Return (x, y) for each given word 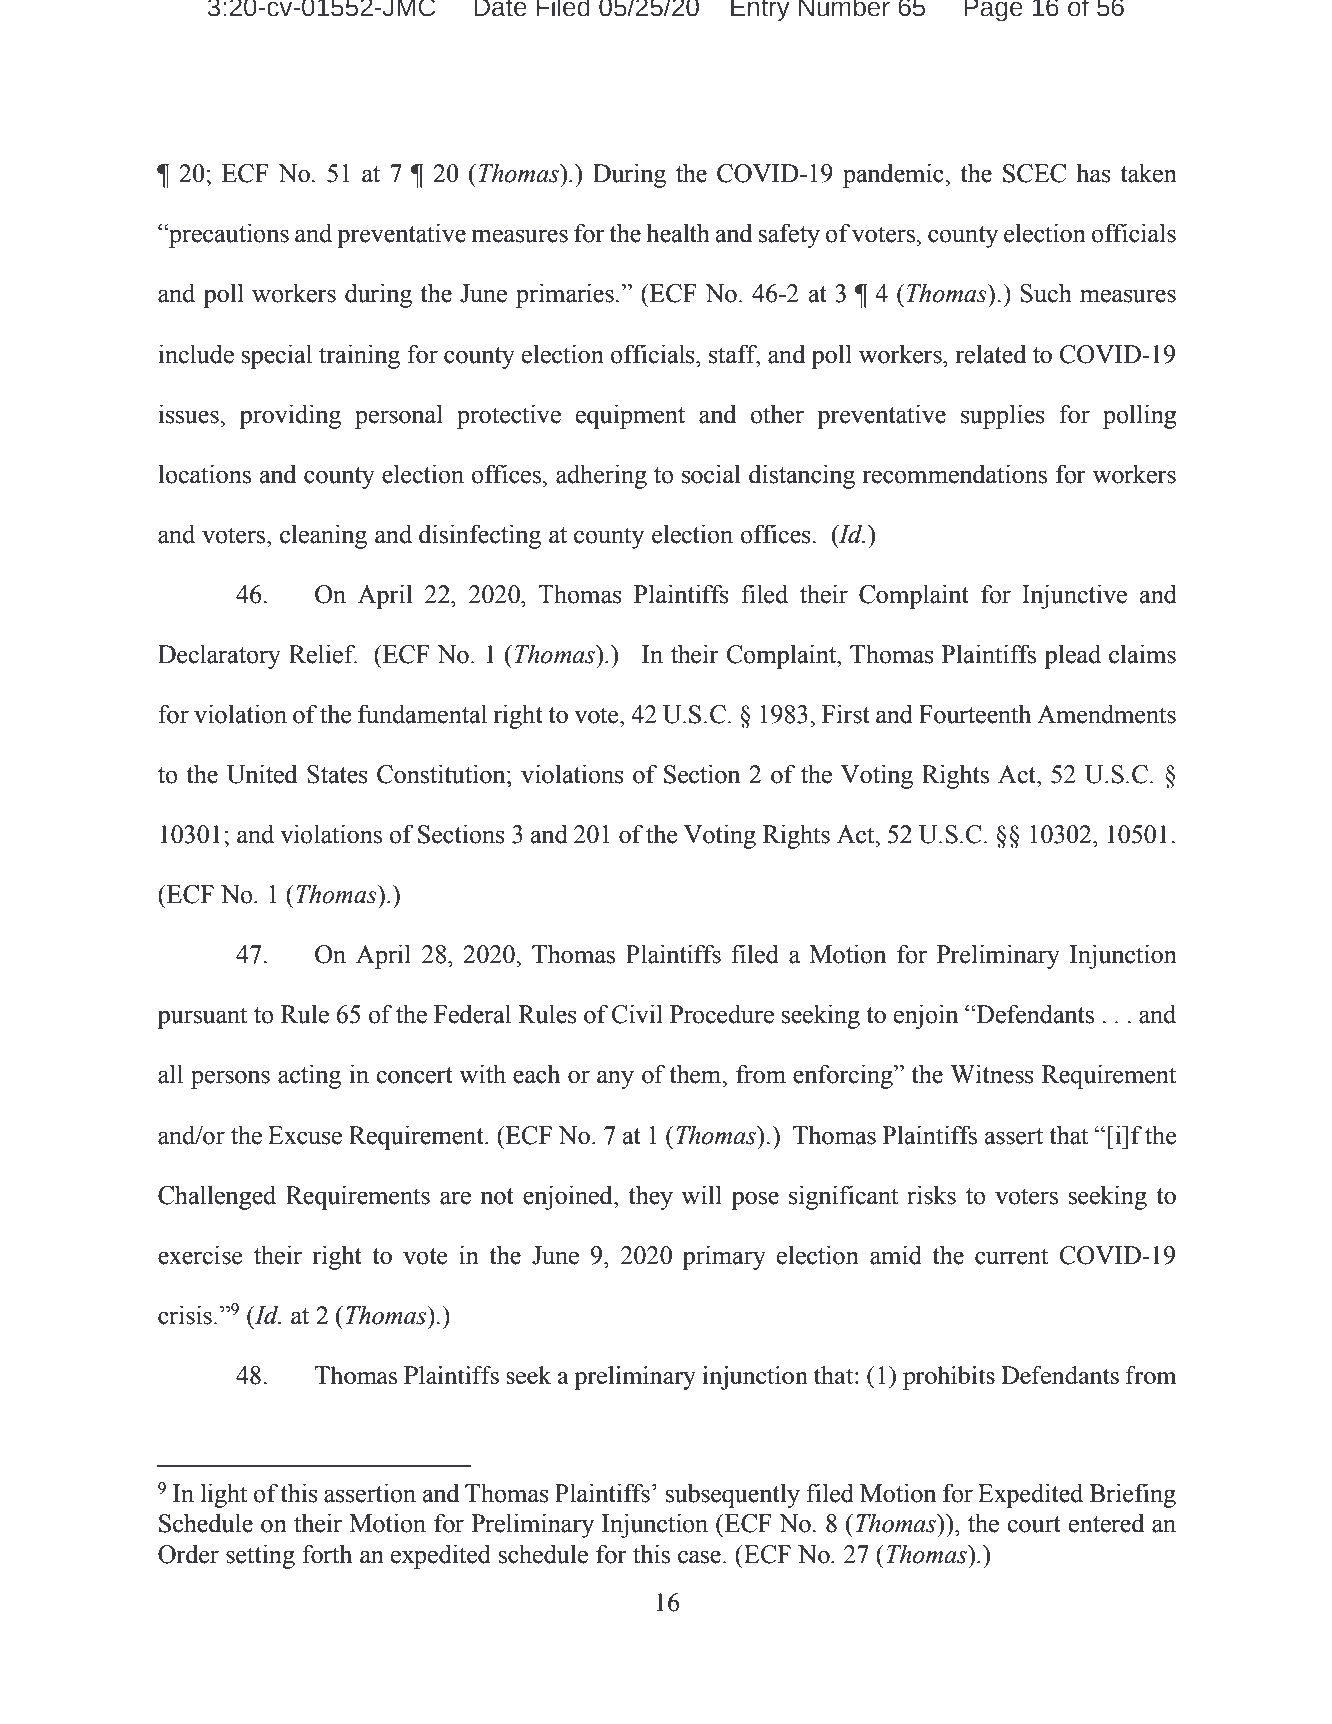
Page (993, 11)
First (846, 714)
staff (734, 354)
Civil (637, 1014)
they (650, 1197)
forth (327, 1554)
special (277, 356)
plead (1072, 656)
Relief (323, 654)
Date (500, 8)
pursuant (202, 1018)
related (991, 354)
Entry (760, 11)
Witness (992, 1074)
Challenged (217, 1197)
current (1011, 1256)
